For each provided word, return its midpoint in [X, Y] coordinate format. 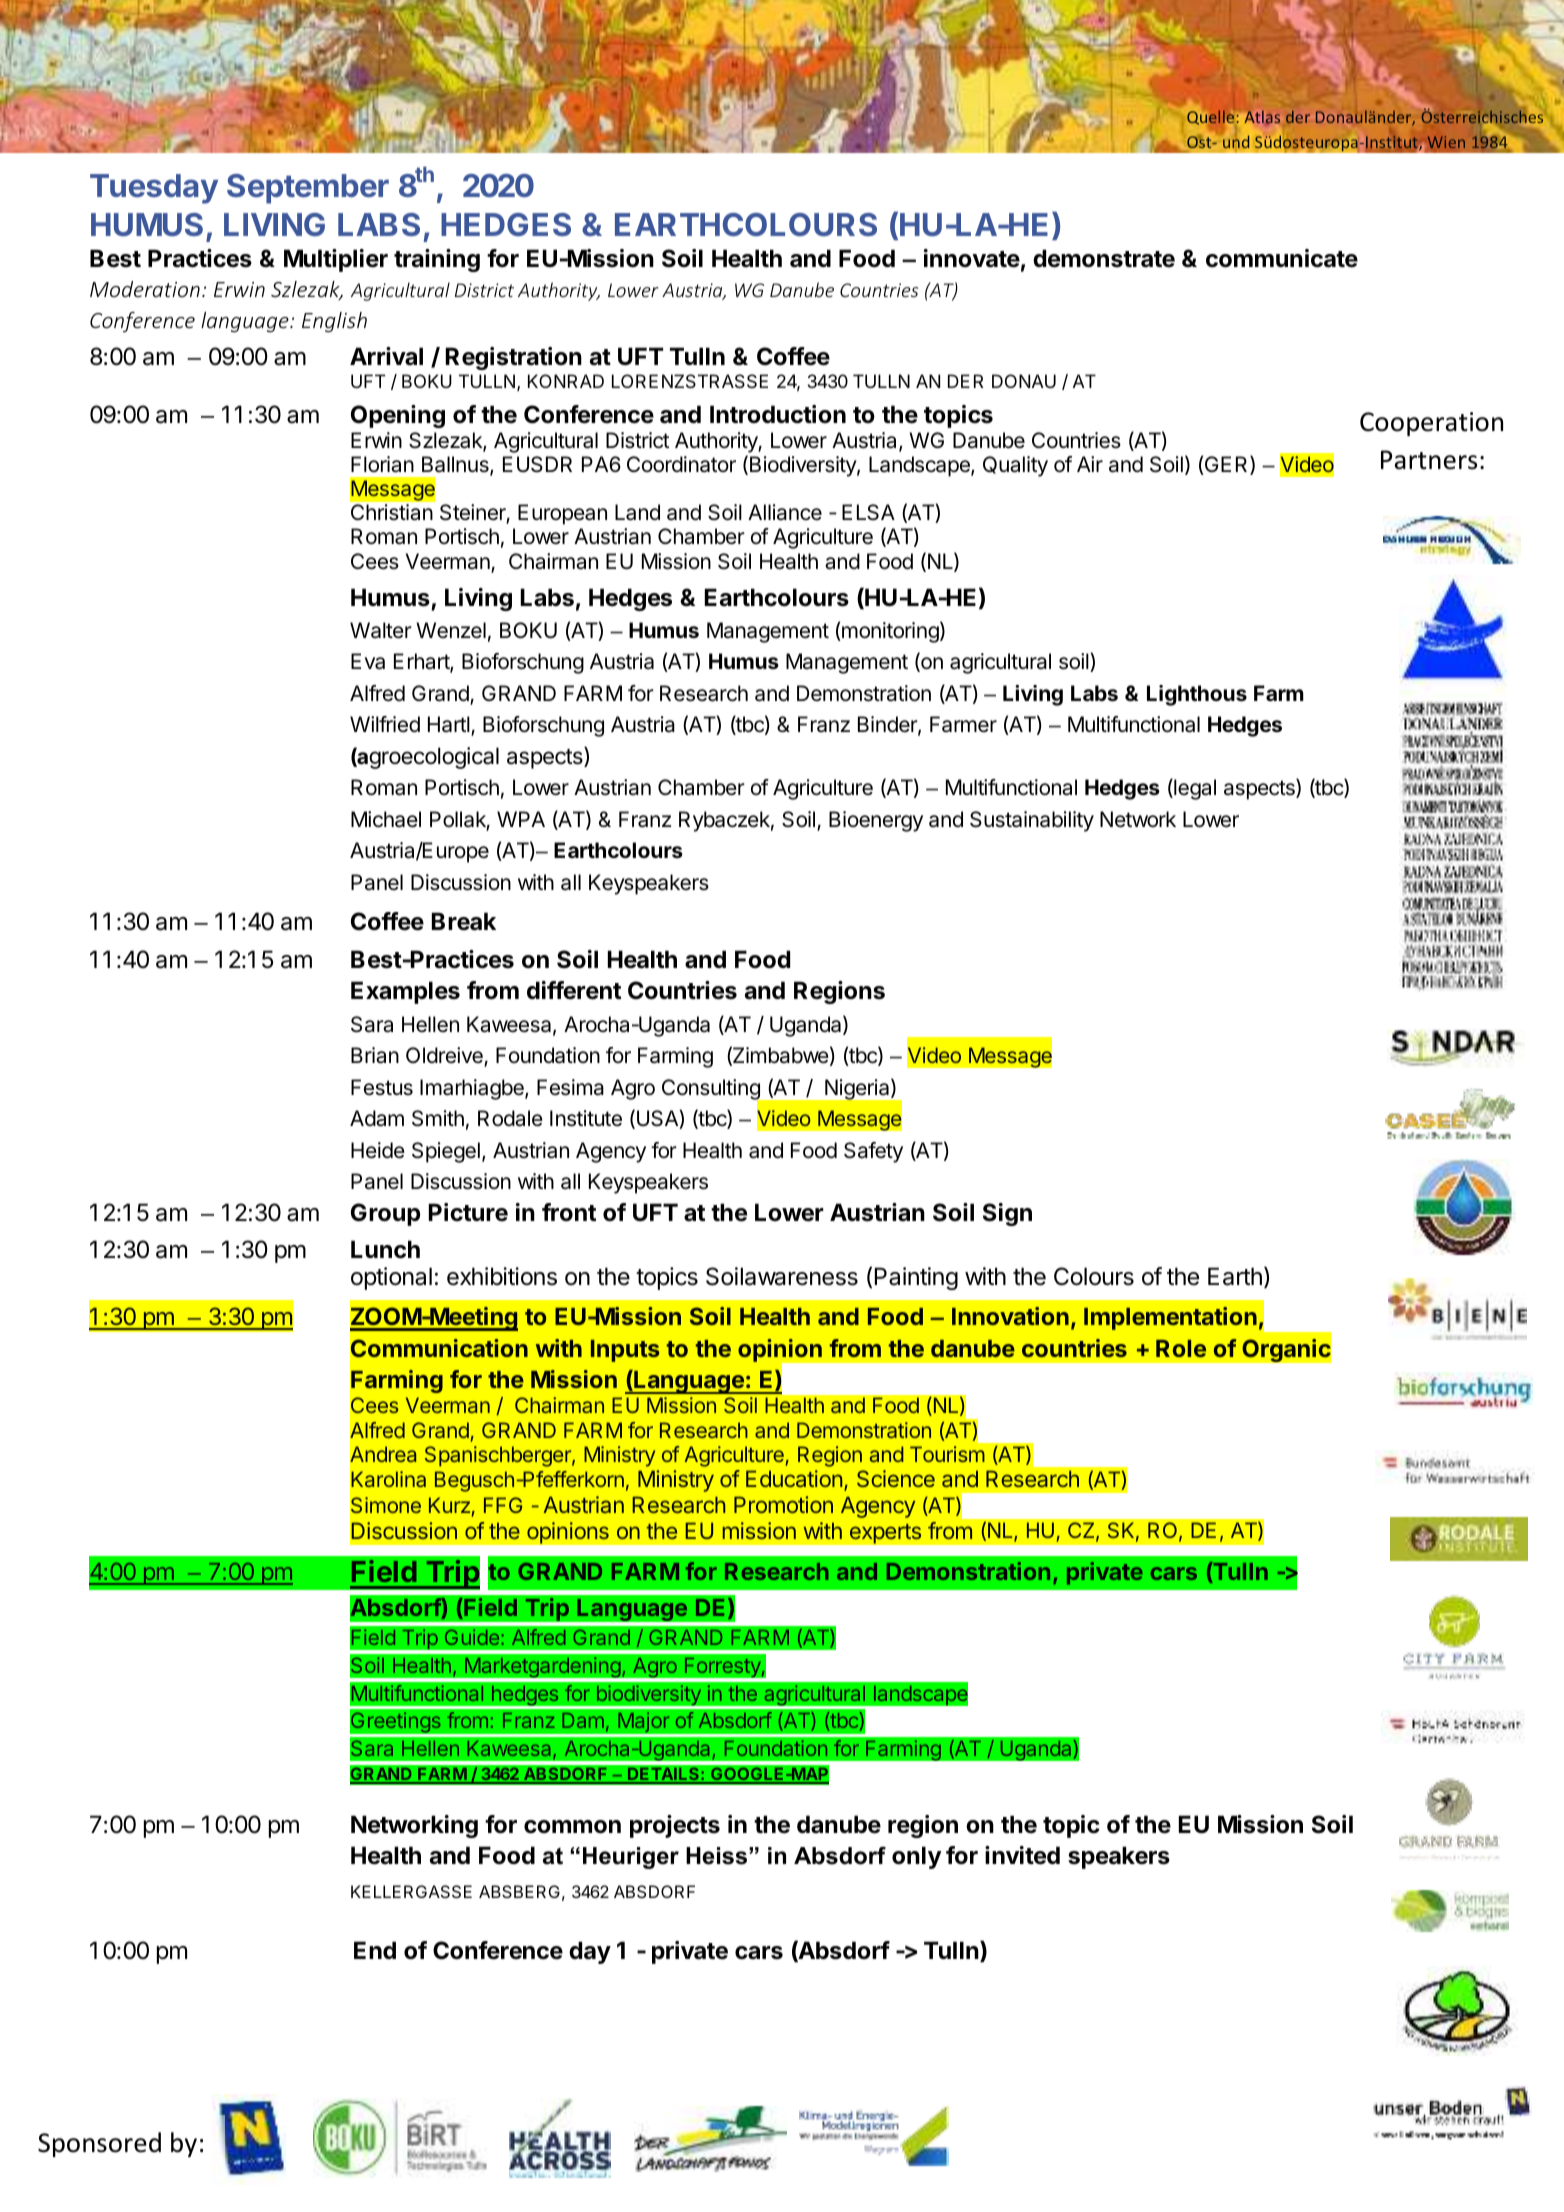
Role [1181, 1348]
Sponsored [99, 2144]
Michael [386, 819]
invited [1022, 1855]
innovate [972, 258]
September [308, 189]
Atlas [1262, 117]
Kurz [449, 1505]
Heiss [718, 1856]
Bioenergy [876, 821]
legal [1194, 789]
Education [794, 1478]
